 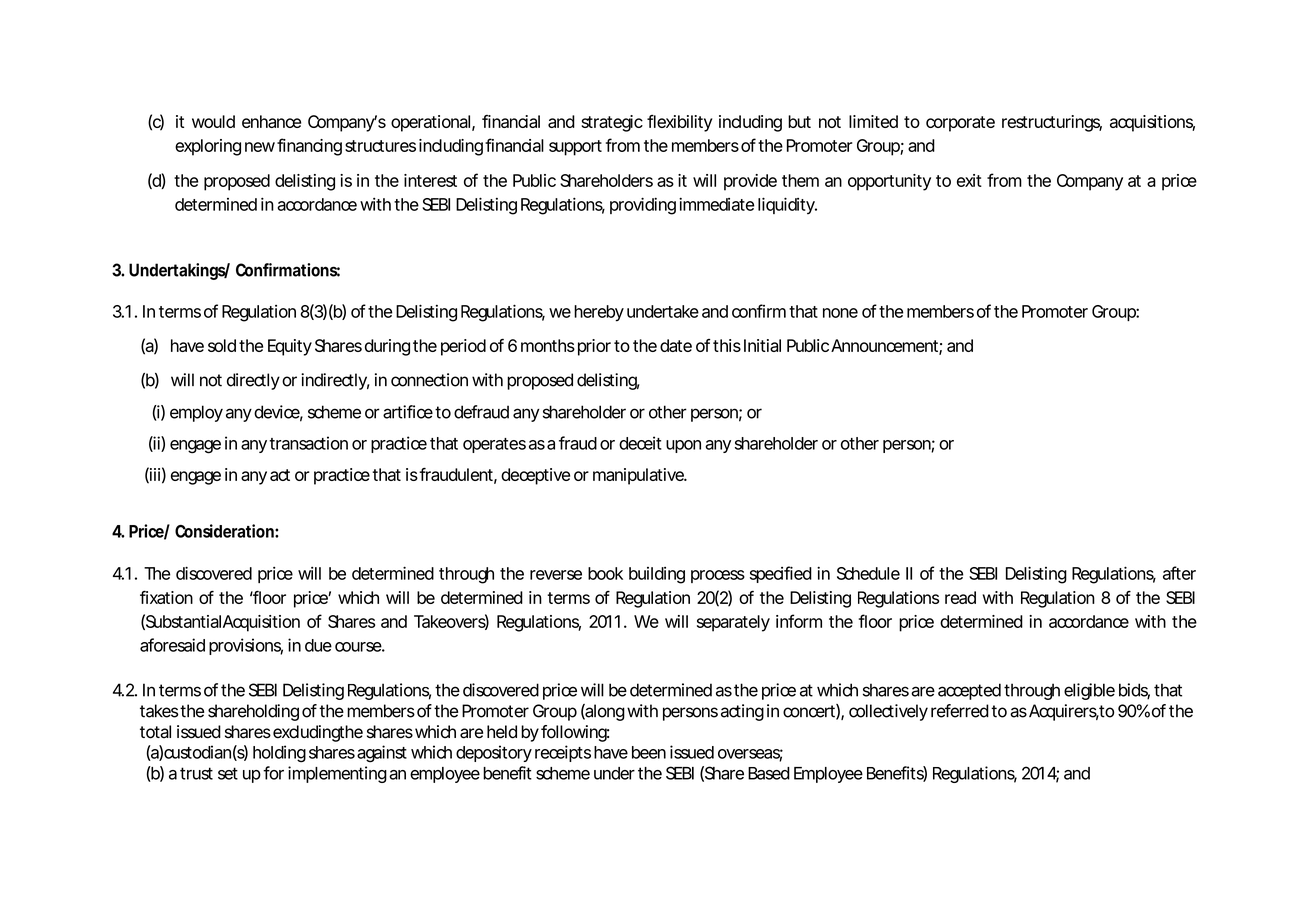 What do you see at coordinates (290, 347) in the page?
I see `Equity` at bounding box center [290, 347].
